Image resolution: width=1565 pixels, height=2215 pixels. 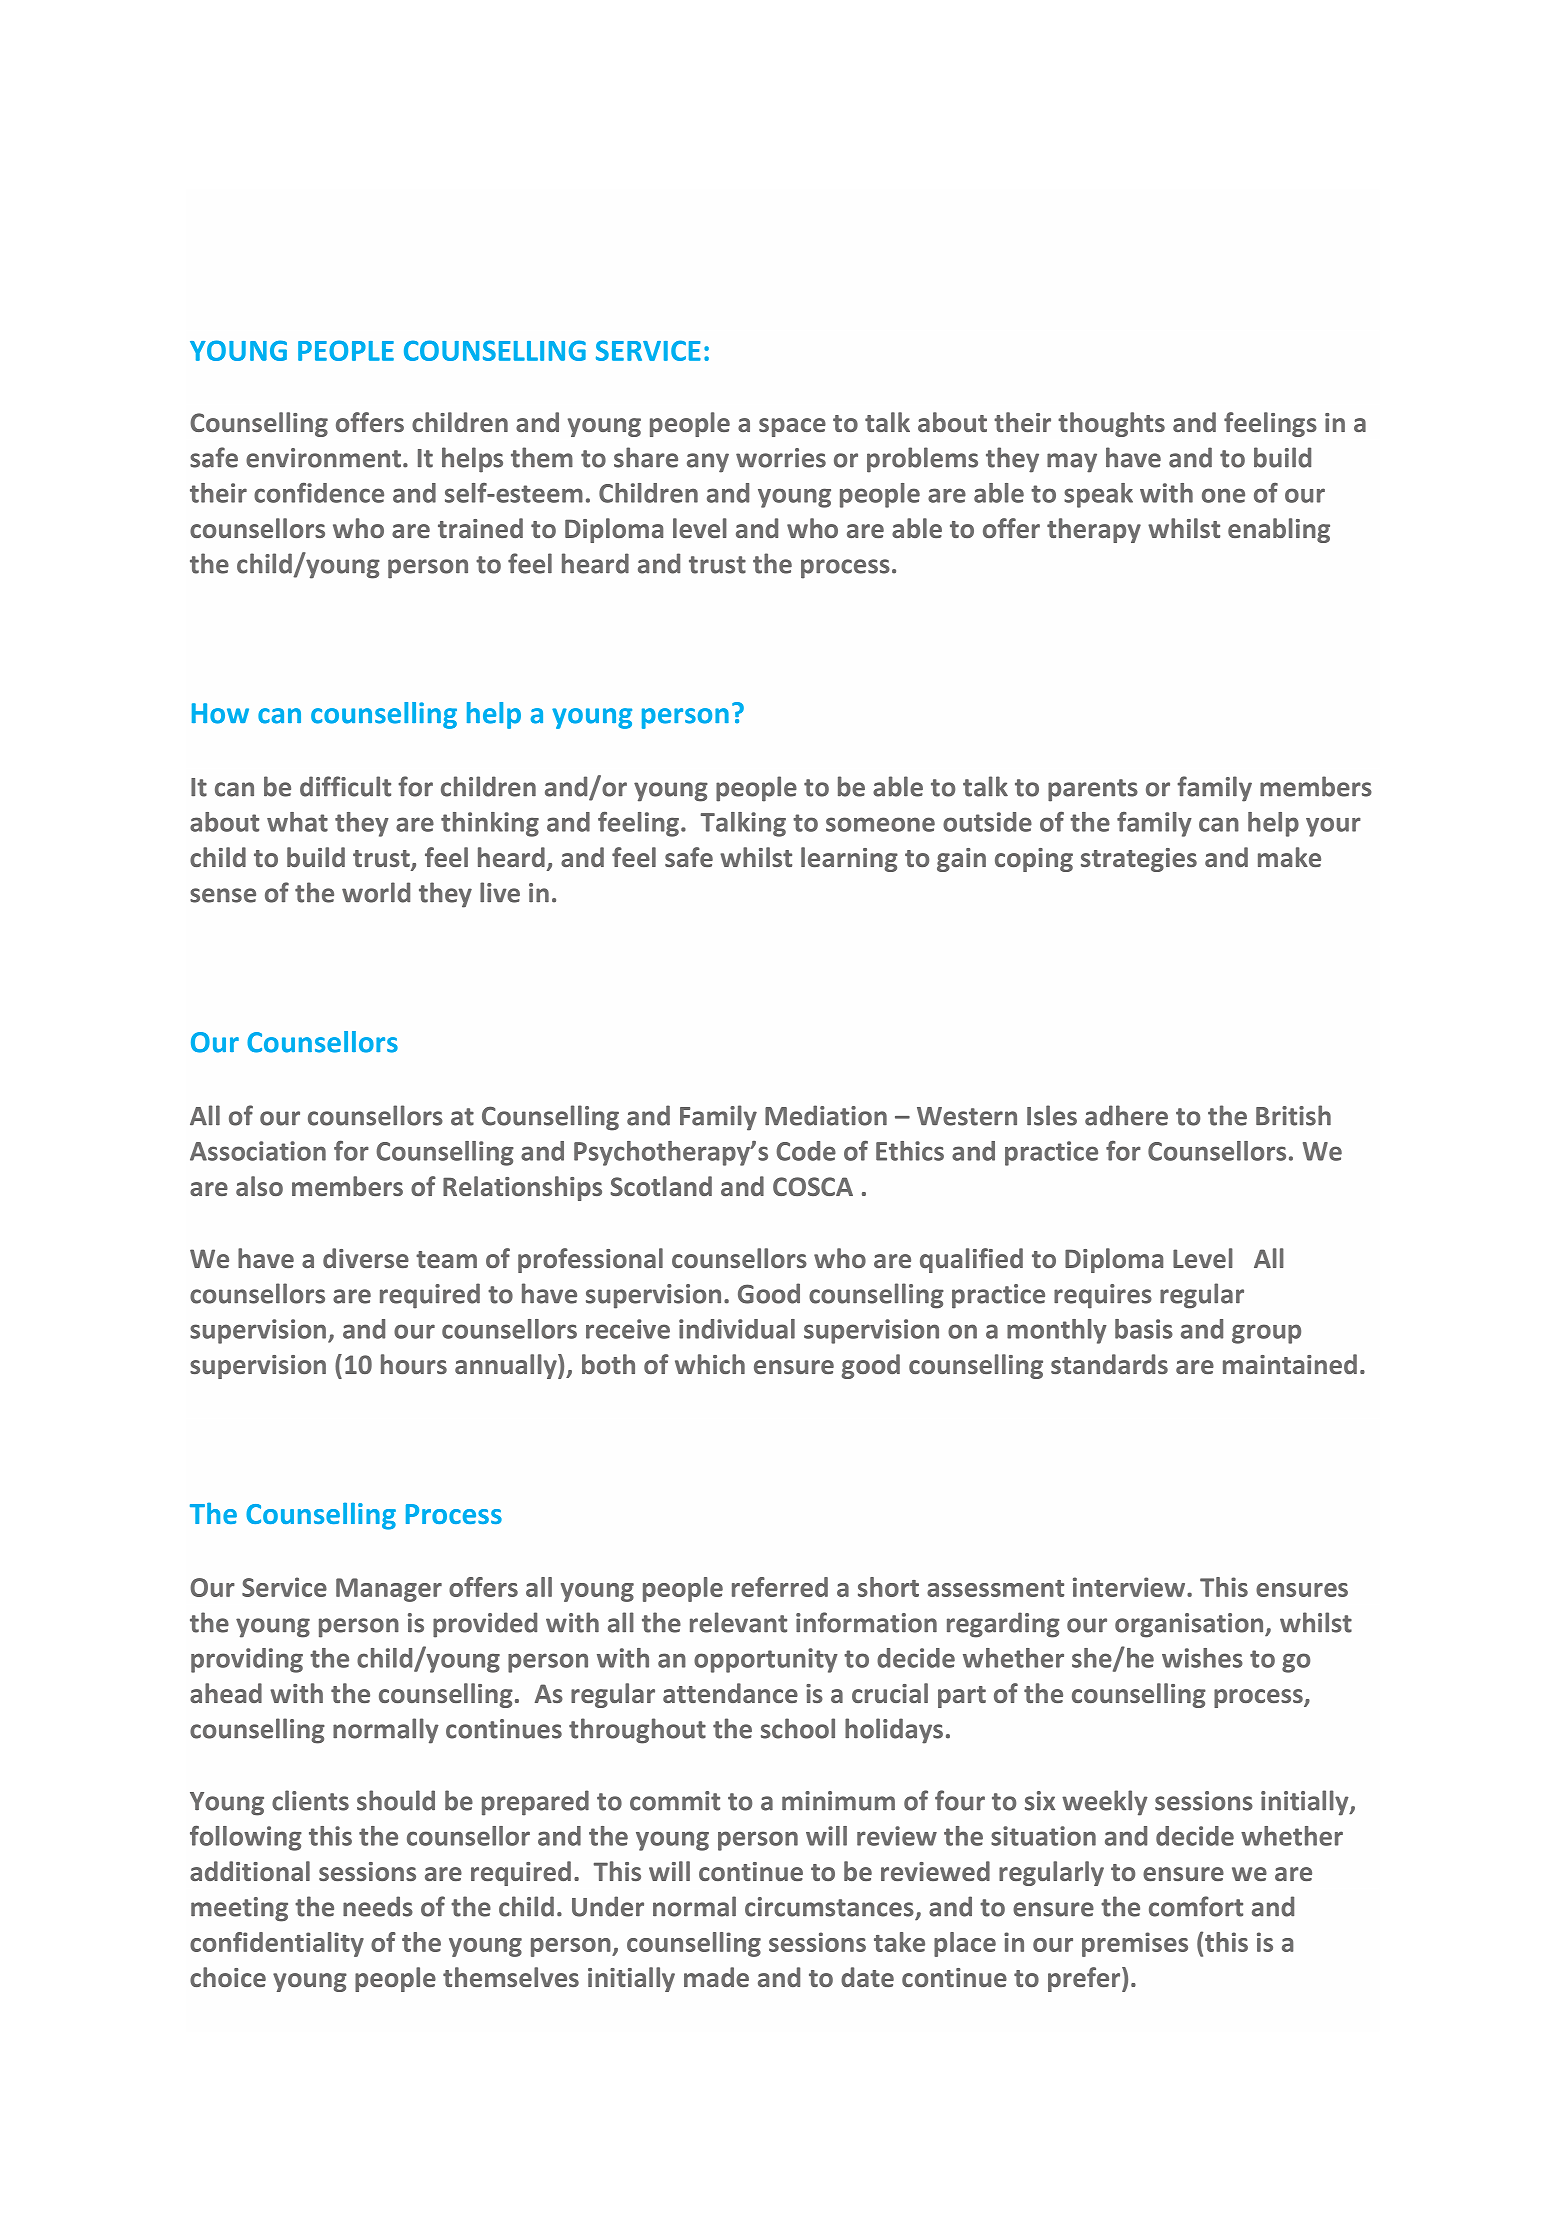 What do you see at coordinates (323, 458) in the screenshot?
I see `environment` at bounding box center [323, 458].
